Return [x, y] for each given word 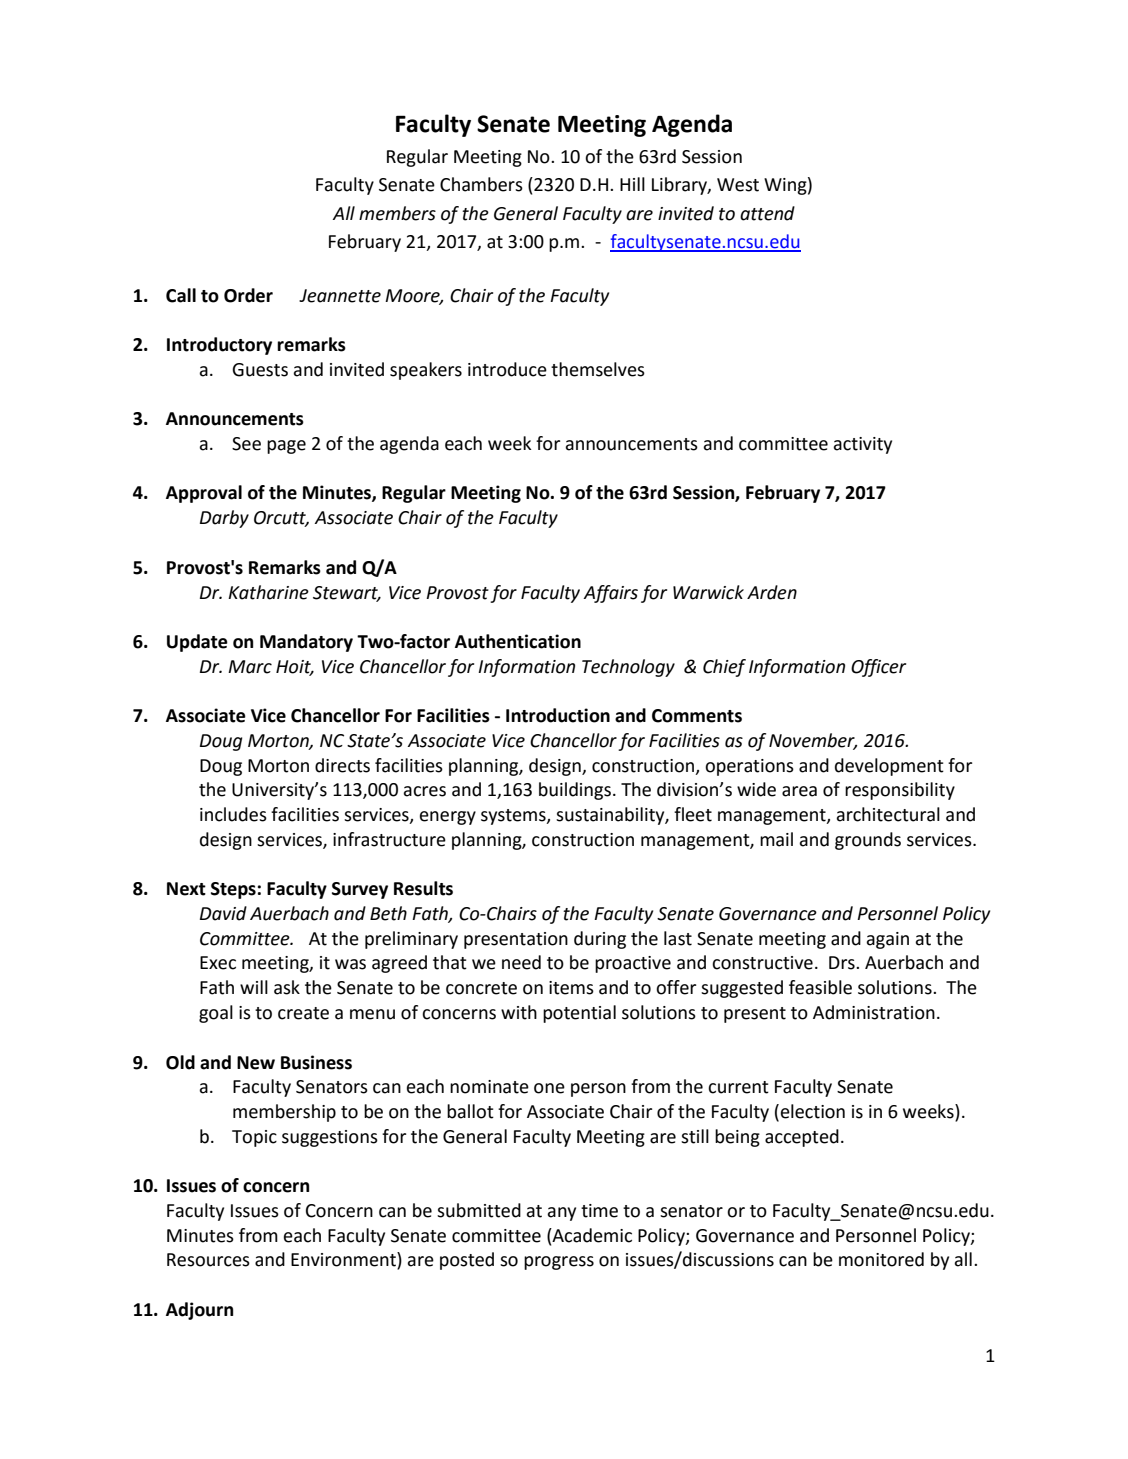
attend [767, 213]
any [561, 1214]
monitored [881, 1259]
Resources [208, 1260]
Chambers [481, 184]
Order [248, 295]
